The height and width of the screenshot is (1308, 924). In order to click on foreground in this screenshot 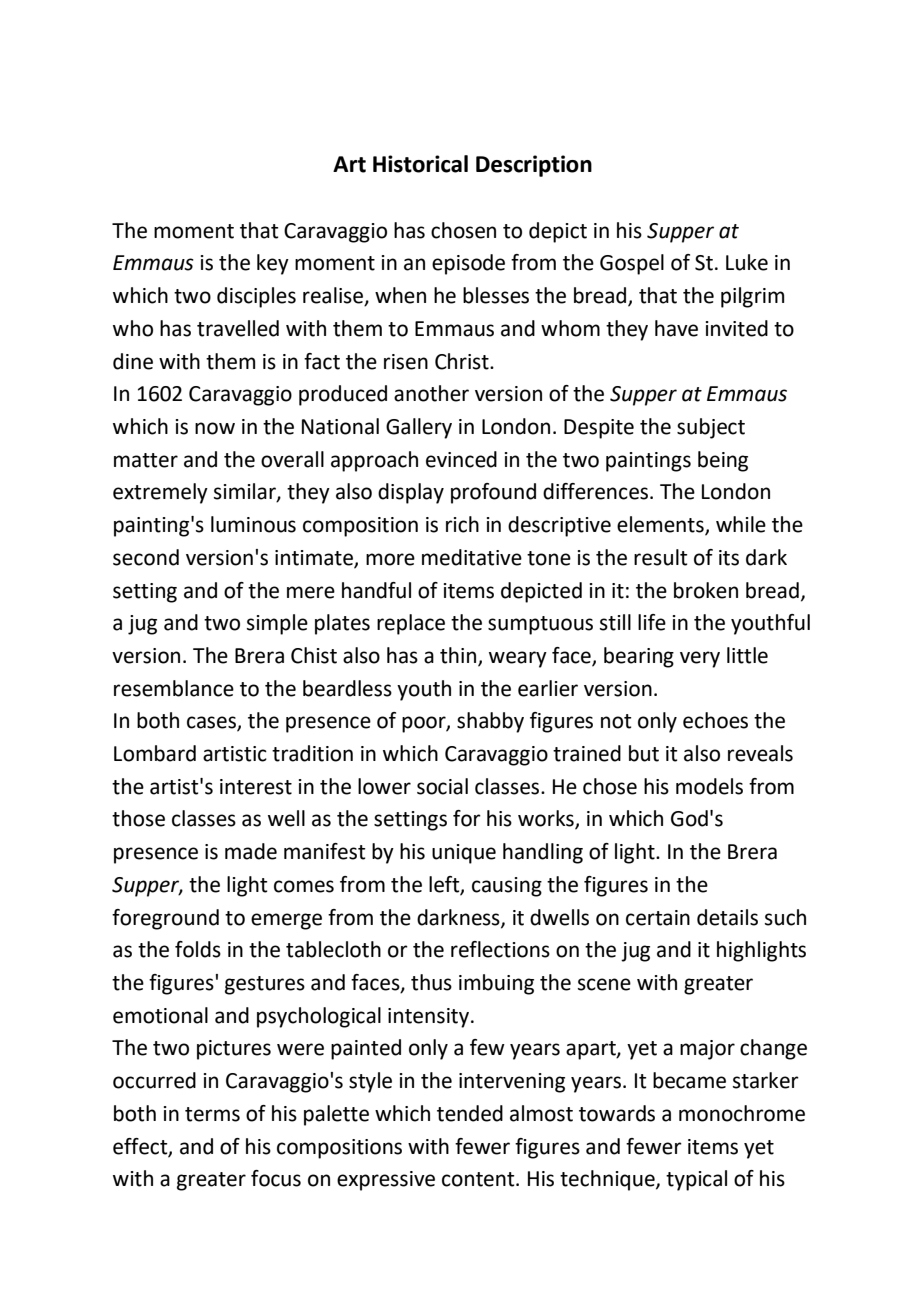, I will do `click(165, 919)`.
